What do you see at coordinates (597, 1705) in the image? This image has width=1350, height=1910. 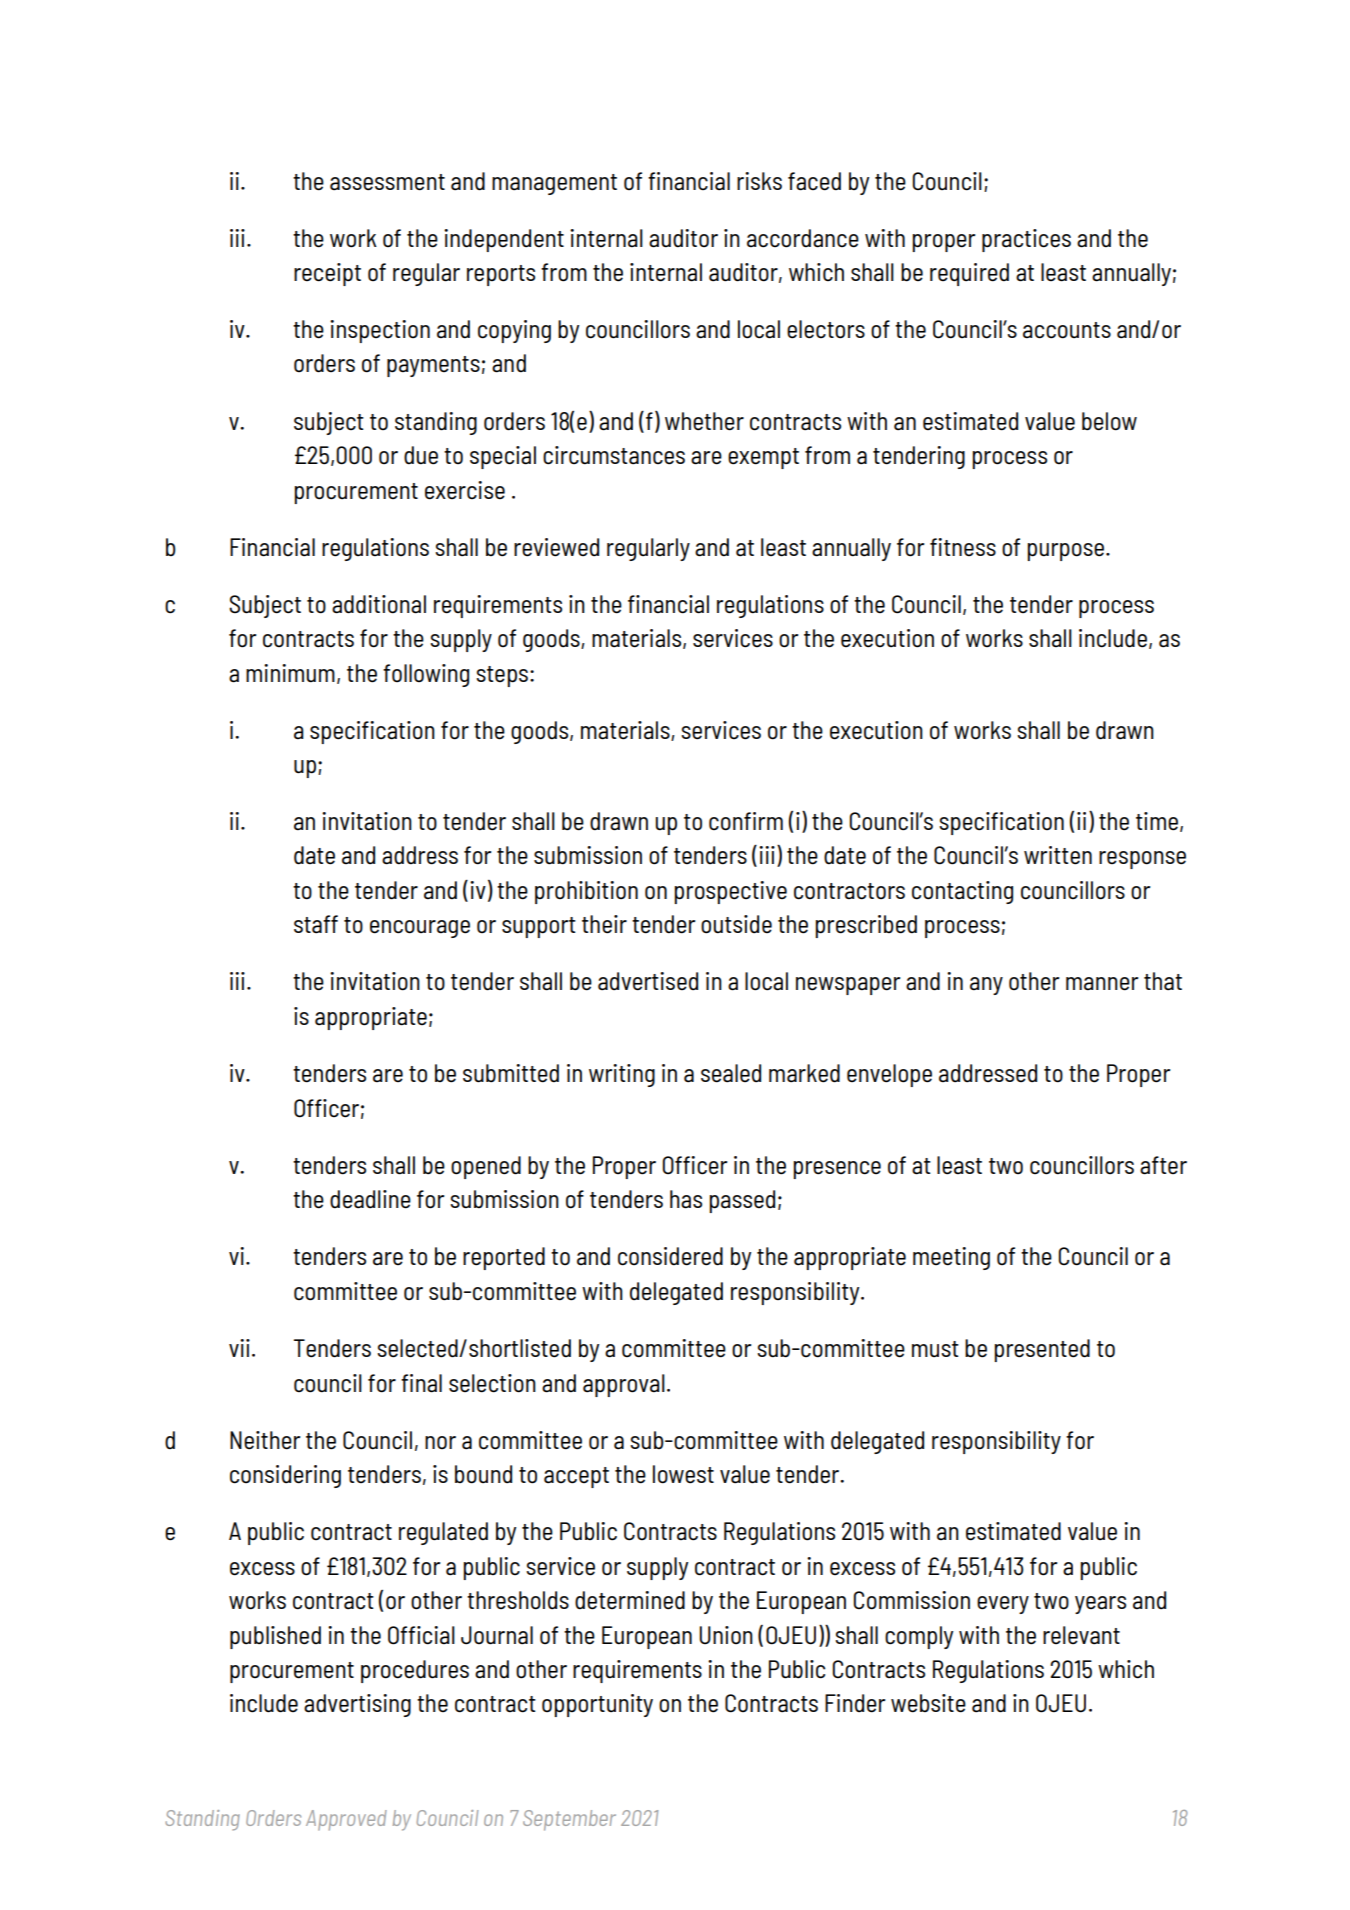 I see `opportunity` at bounding box center [597, 1705].
